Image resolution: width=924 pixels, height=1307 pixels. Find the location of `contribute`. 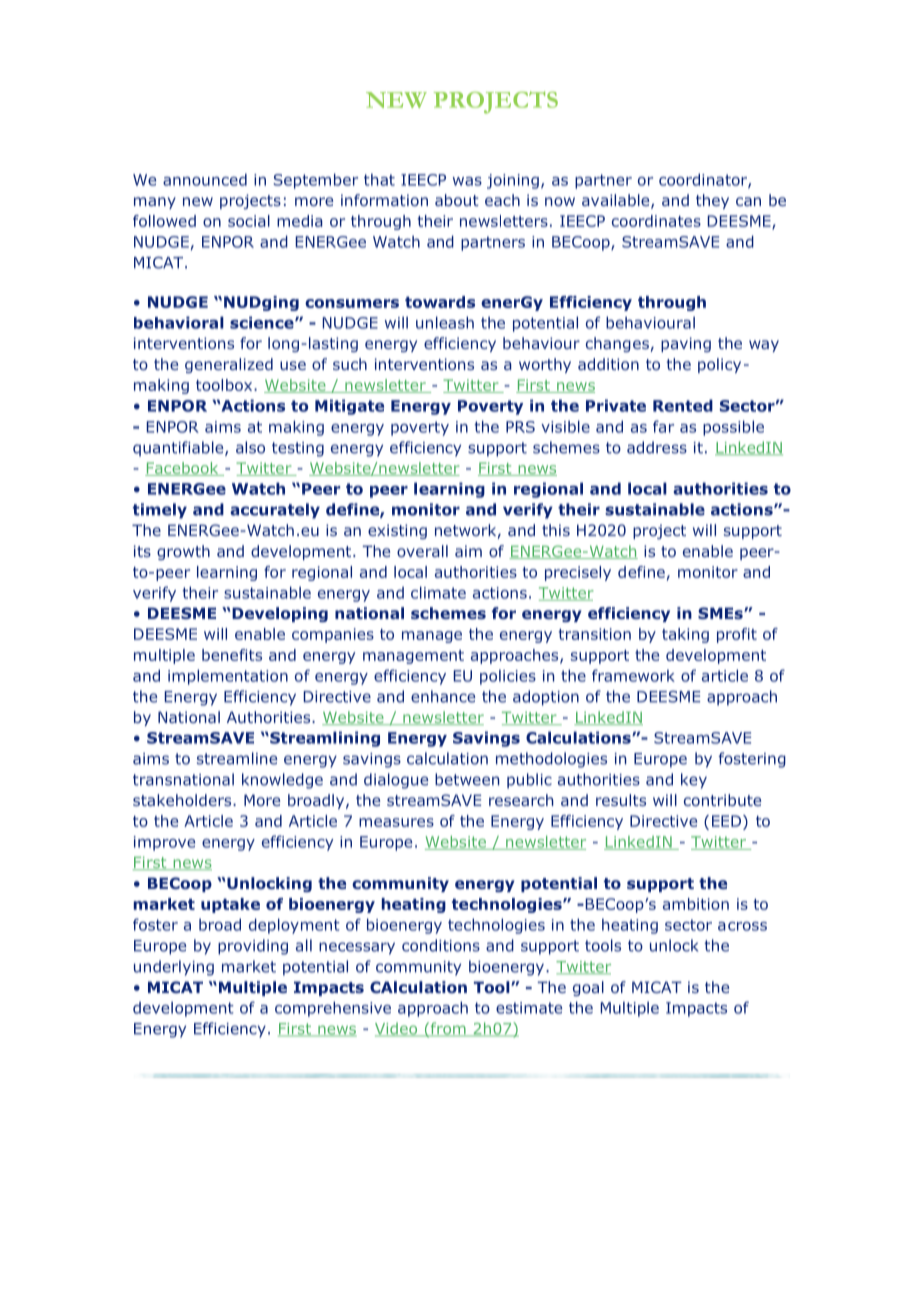

contribute is located at coordinates (722, 800).
